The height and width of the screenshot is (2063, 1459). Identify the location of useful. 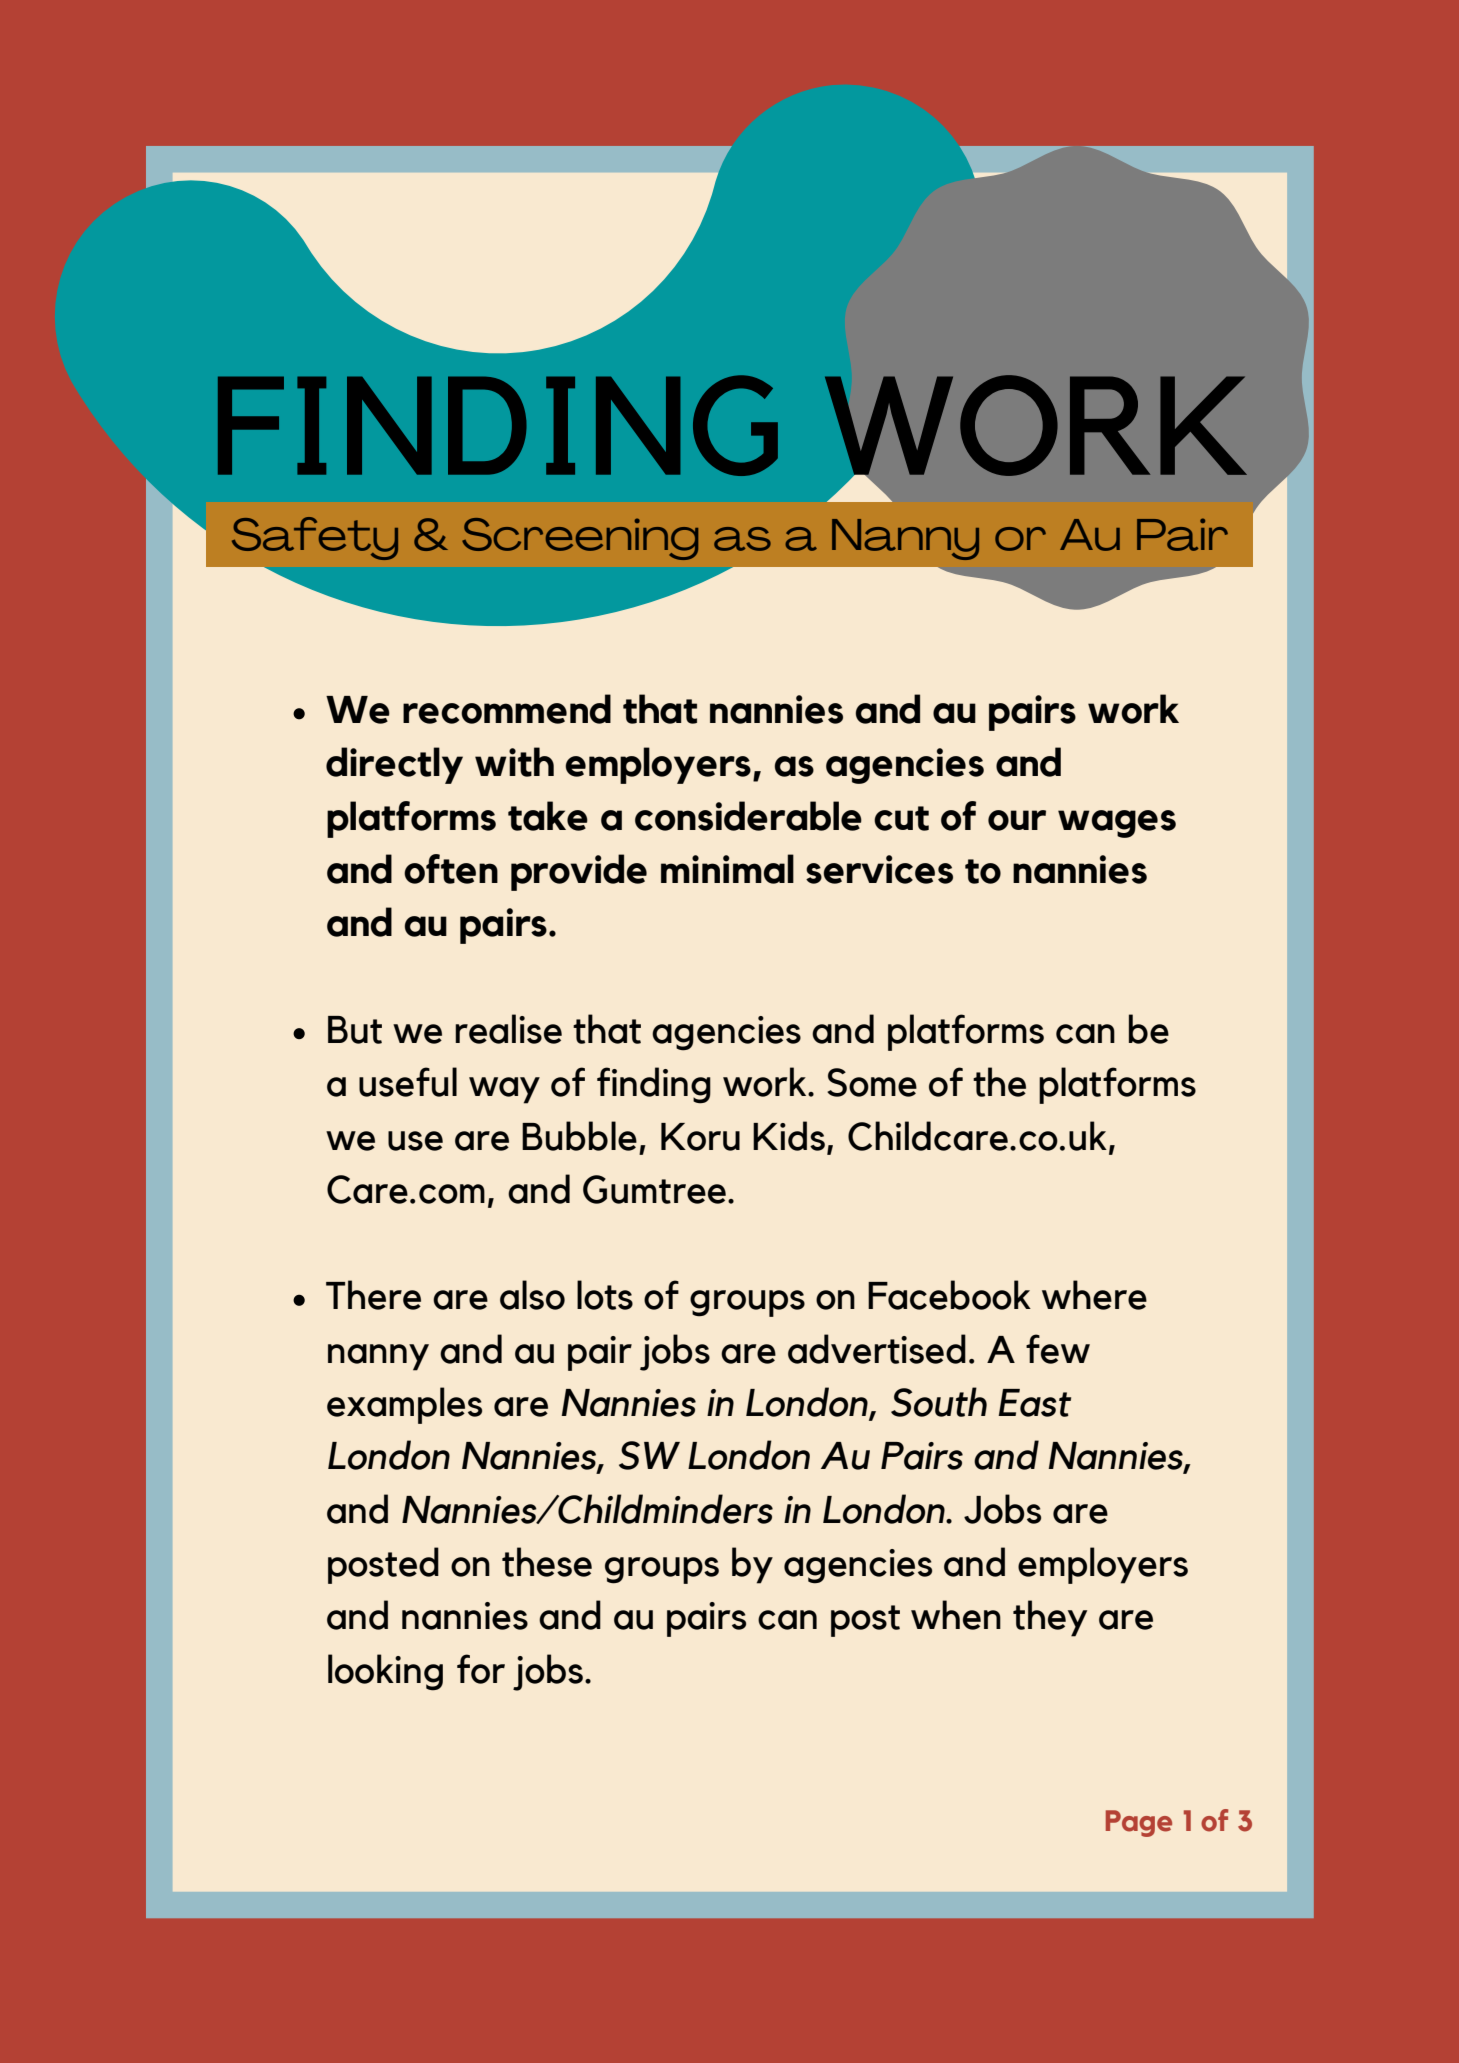
(408, 1082).
